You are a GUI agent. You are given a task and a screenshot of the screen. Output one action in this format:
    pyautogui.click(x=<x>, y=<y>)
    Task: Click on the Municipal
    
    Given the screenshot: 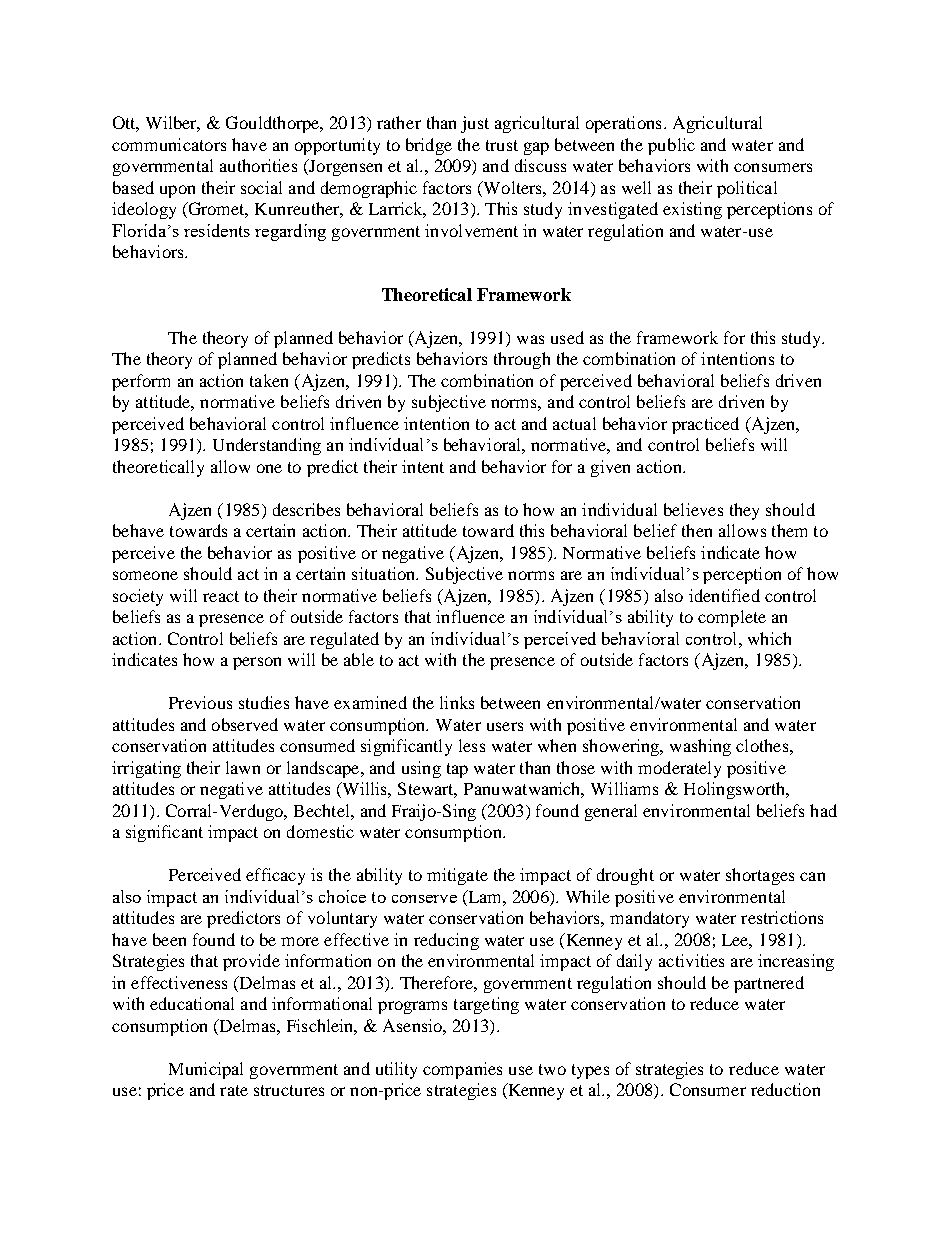 What is the action you would take?
    pyautogui.click(x=206, y=1070)
